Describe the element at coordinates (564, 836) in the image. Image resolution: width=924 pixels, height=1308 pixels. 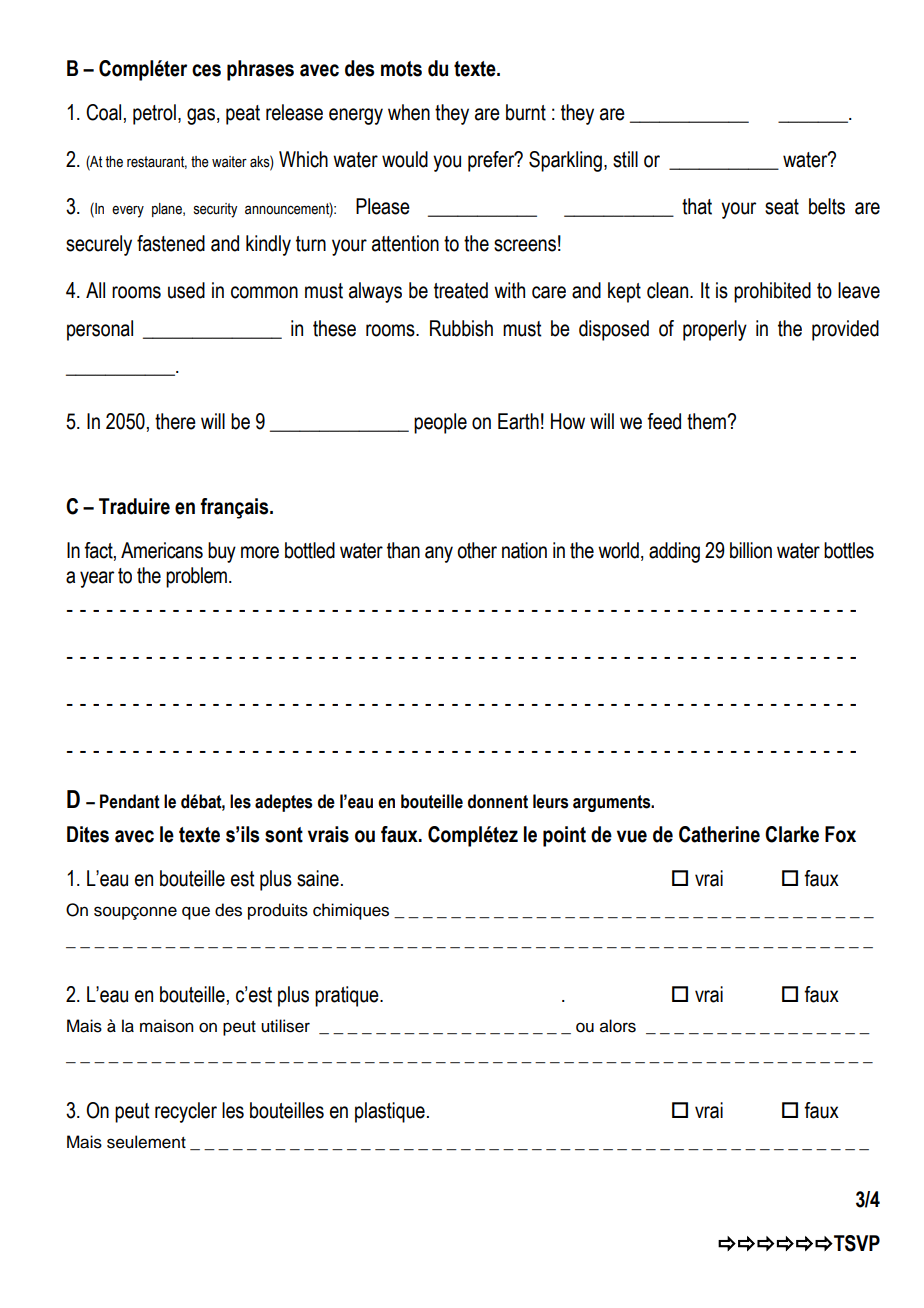
I see `point` at that location.
